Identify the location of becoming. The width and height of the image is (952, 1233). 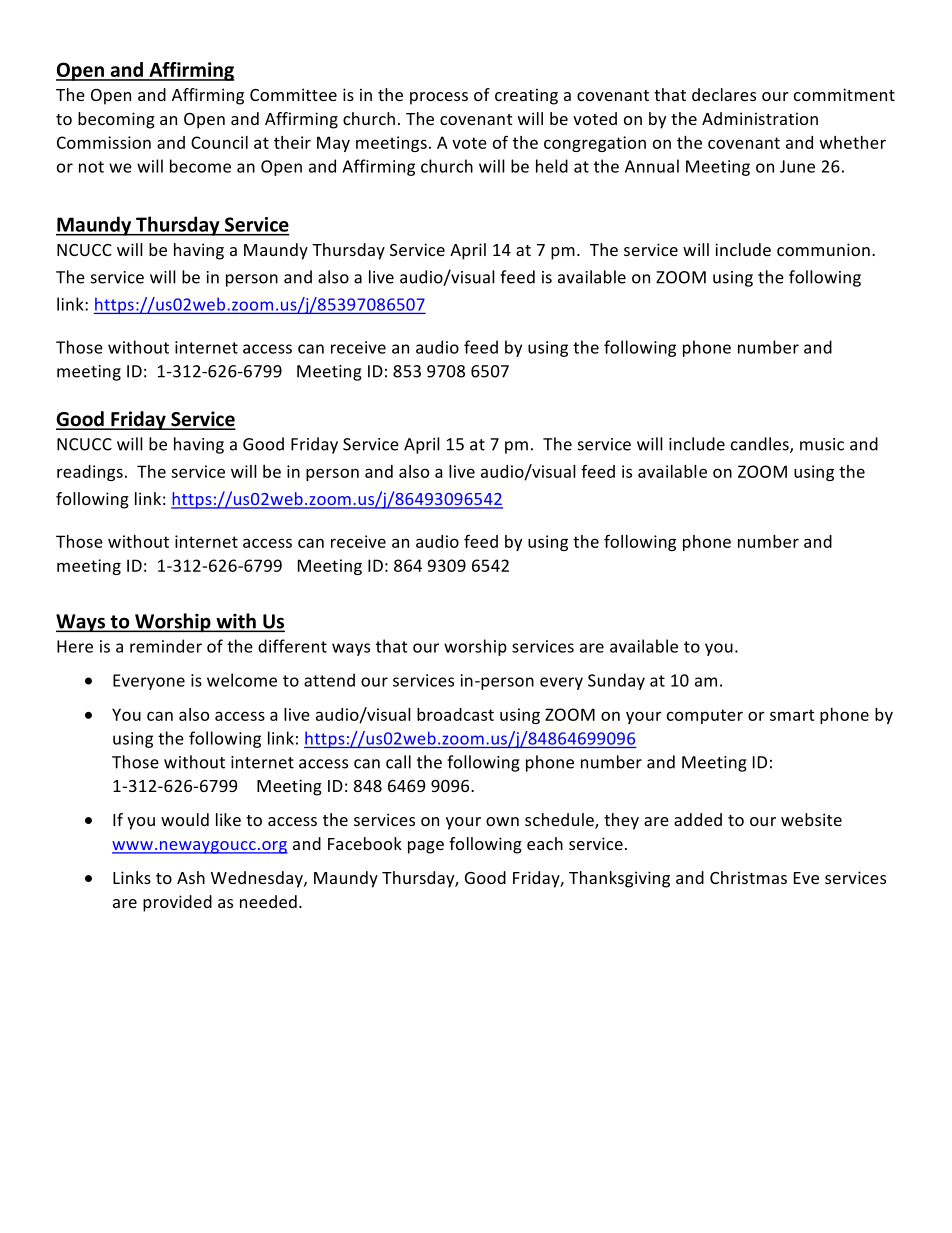
(116, 120).
